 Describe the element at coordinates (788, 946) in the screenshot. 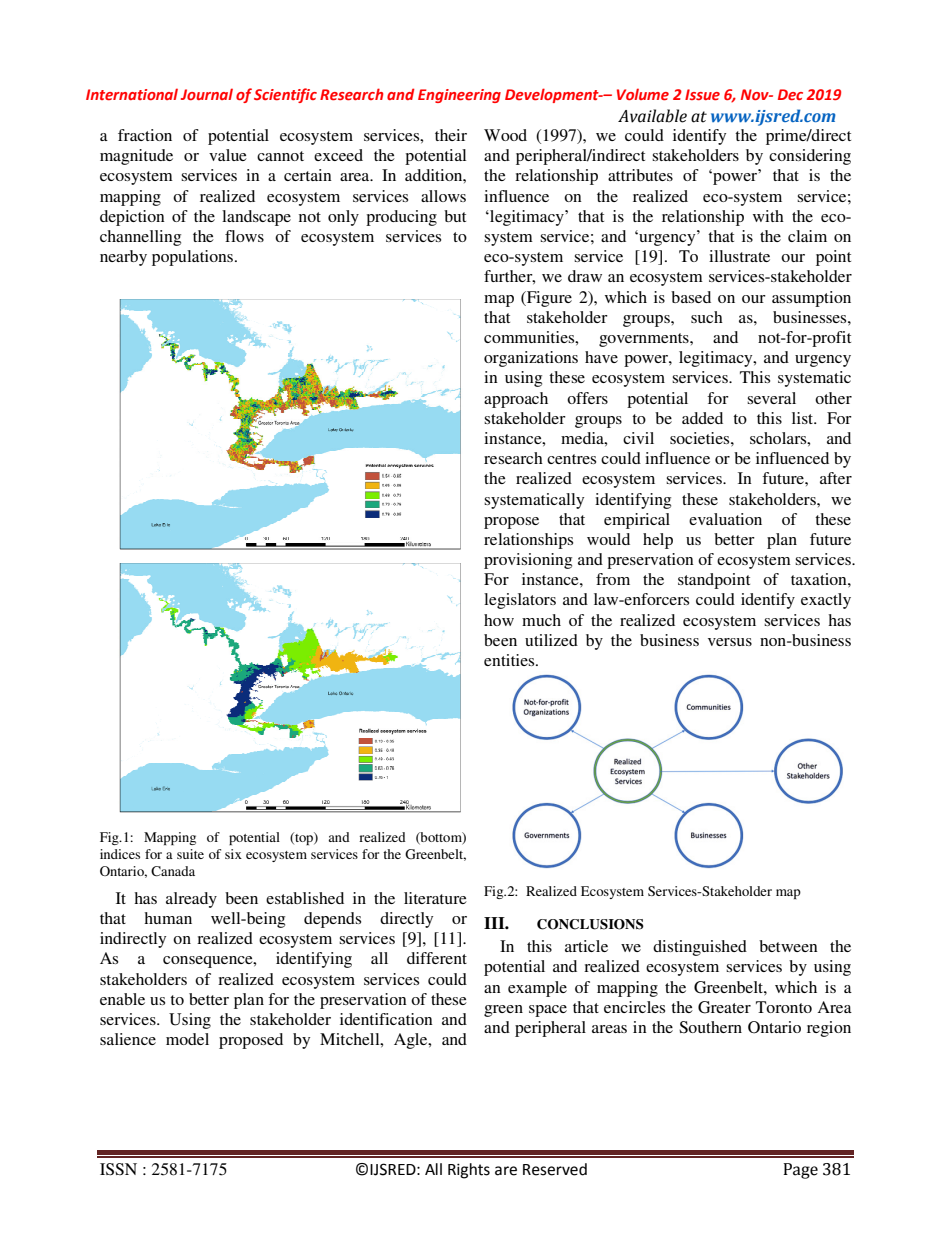

I see `between` at that location.
